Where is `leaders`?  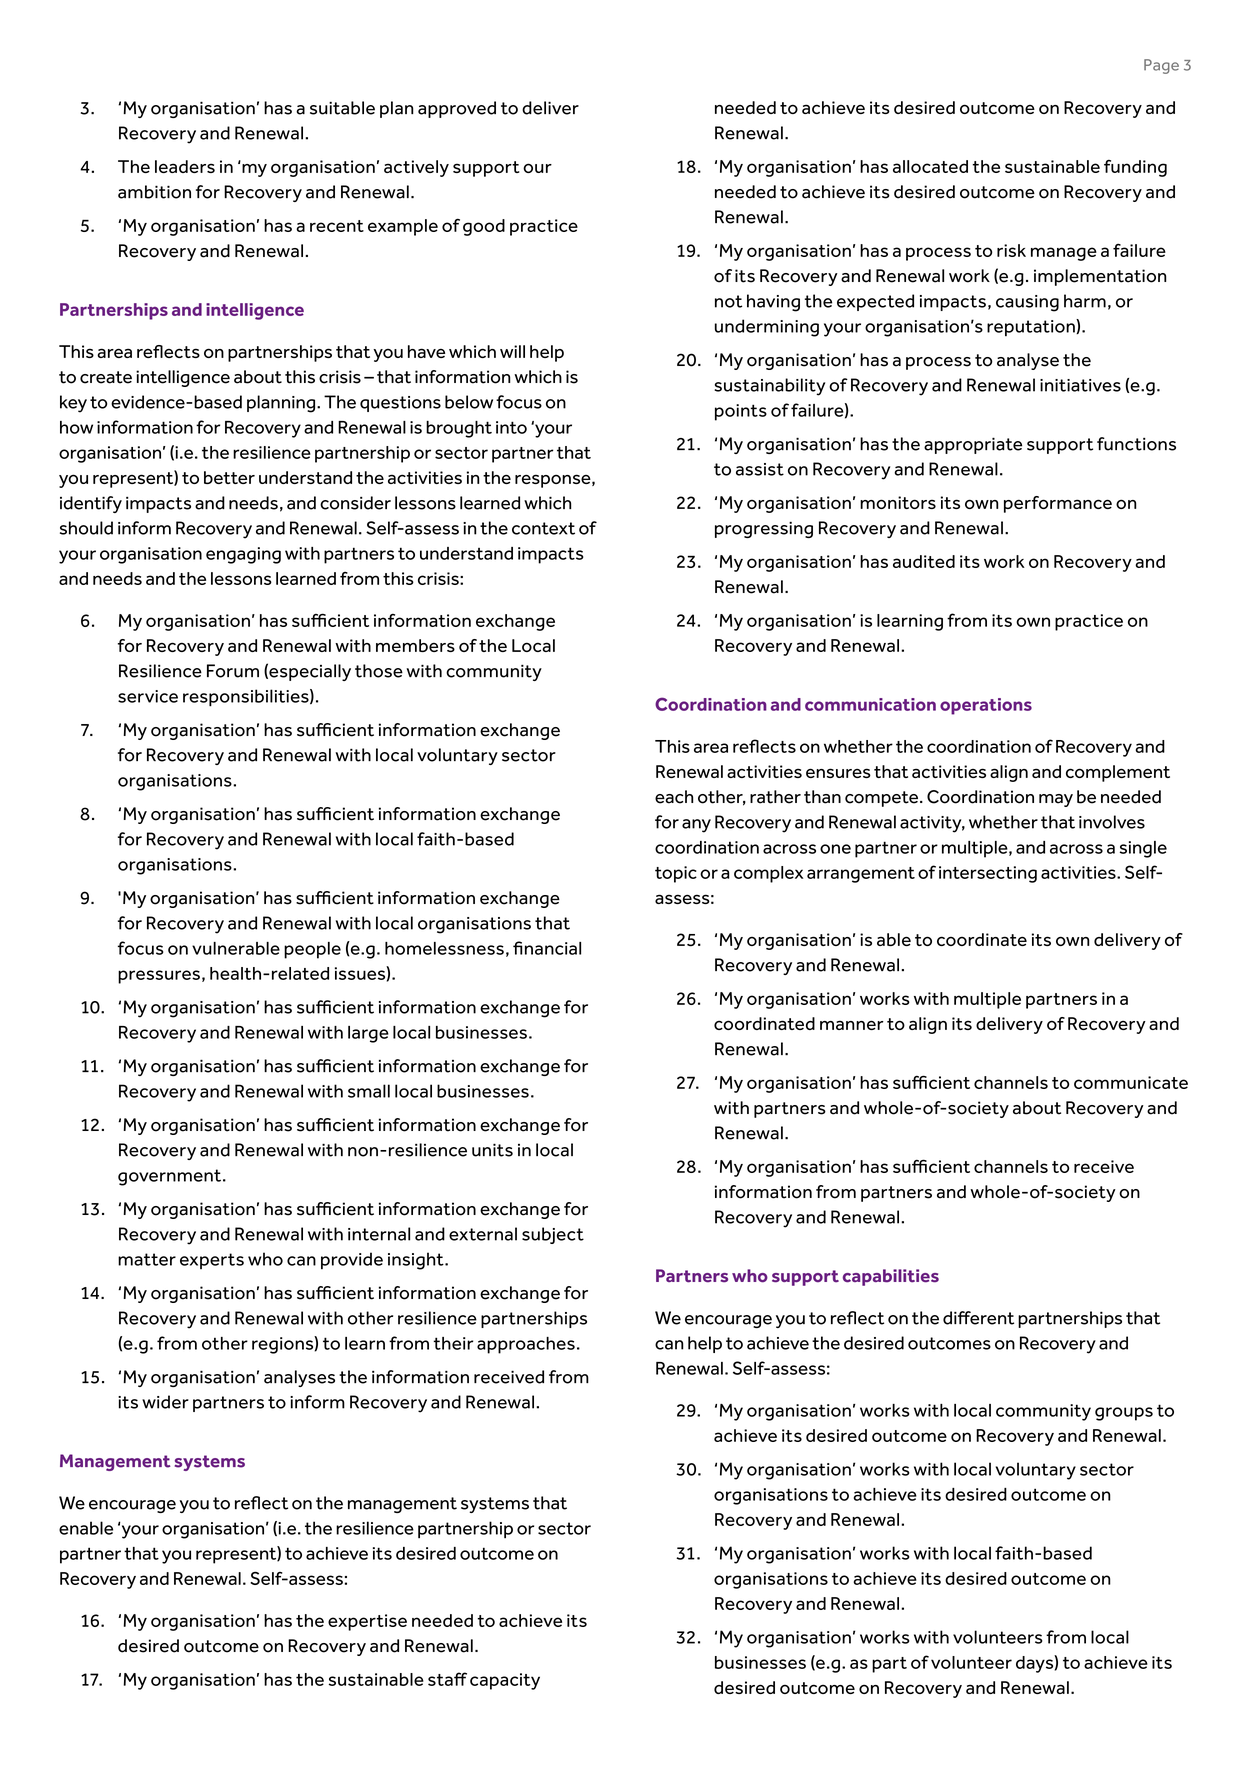
leaders is located at coordinates (185, 166).
